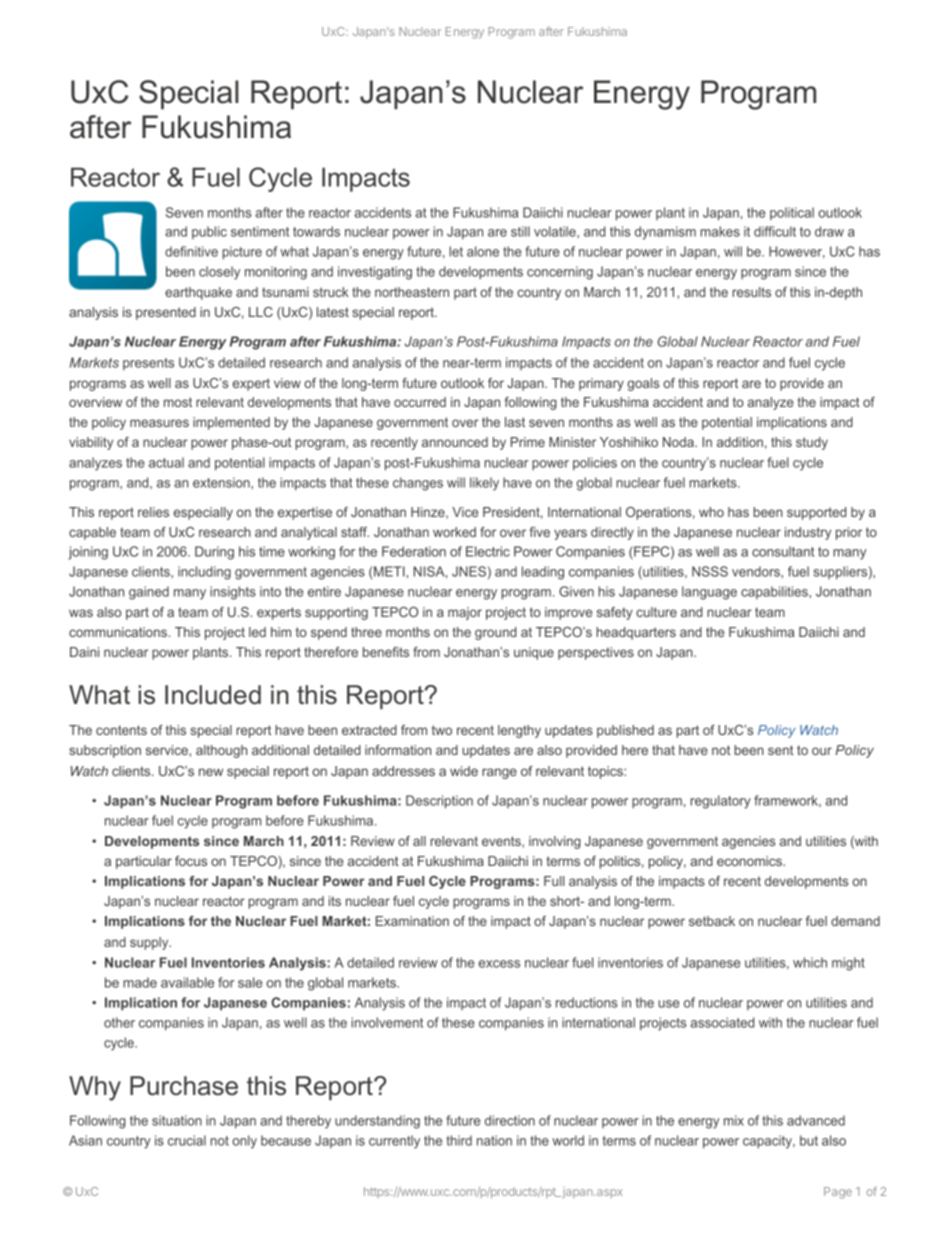 The width and height of the page is (952, 1233). I want to click on definitive, so click(191, 251).
